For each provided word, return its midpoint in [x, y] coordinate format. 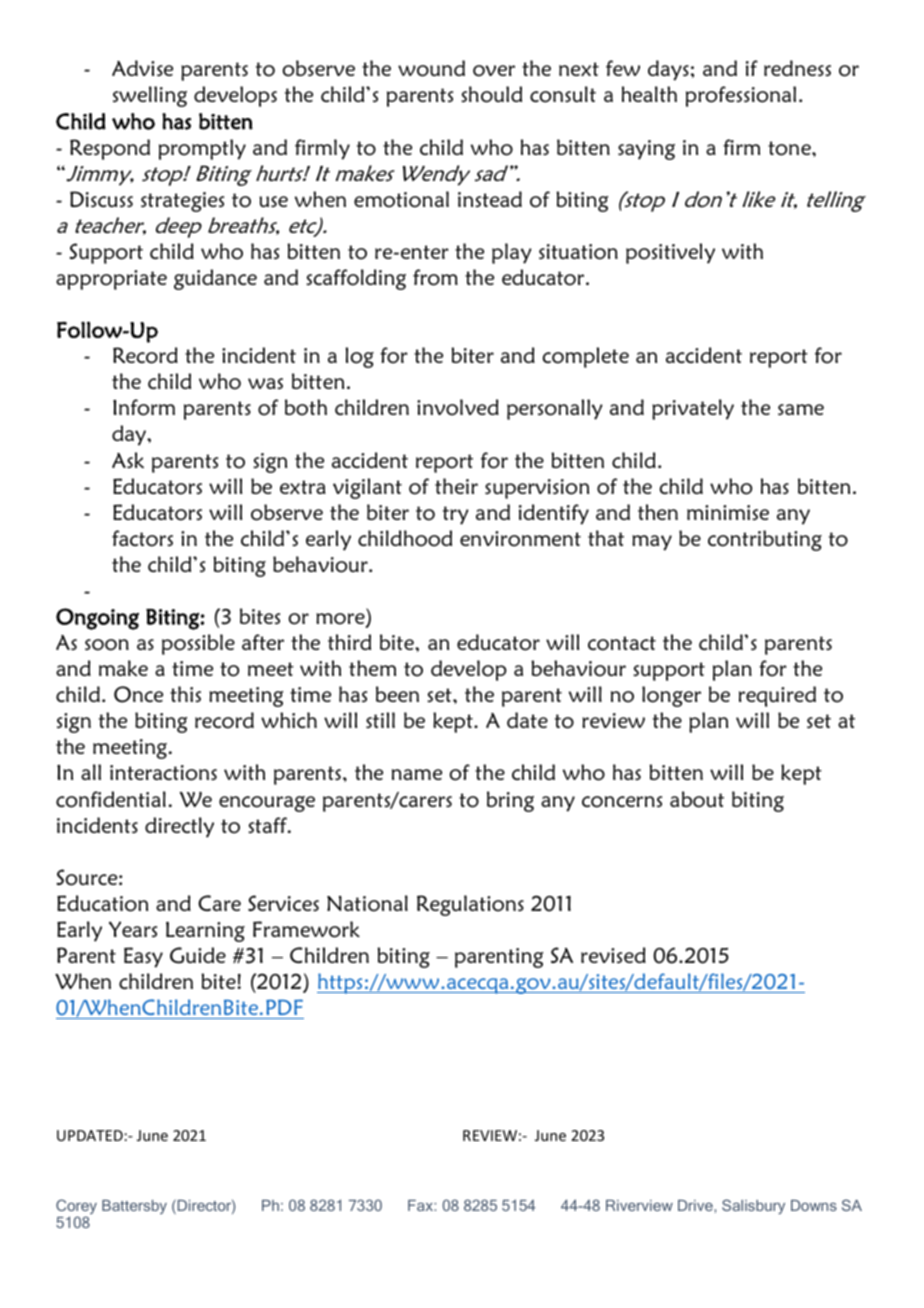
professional [741, 96]
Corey [76, 1208]
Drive [696, 1205]
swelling [150, 96]
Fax [421, 1205]
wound [431, 68]
